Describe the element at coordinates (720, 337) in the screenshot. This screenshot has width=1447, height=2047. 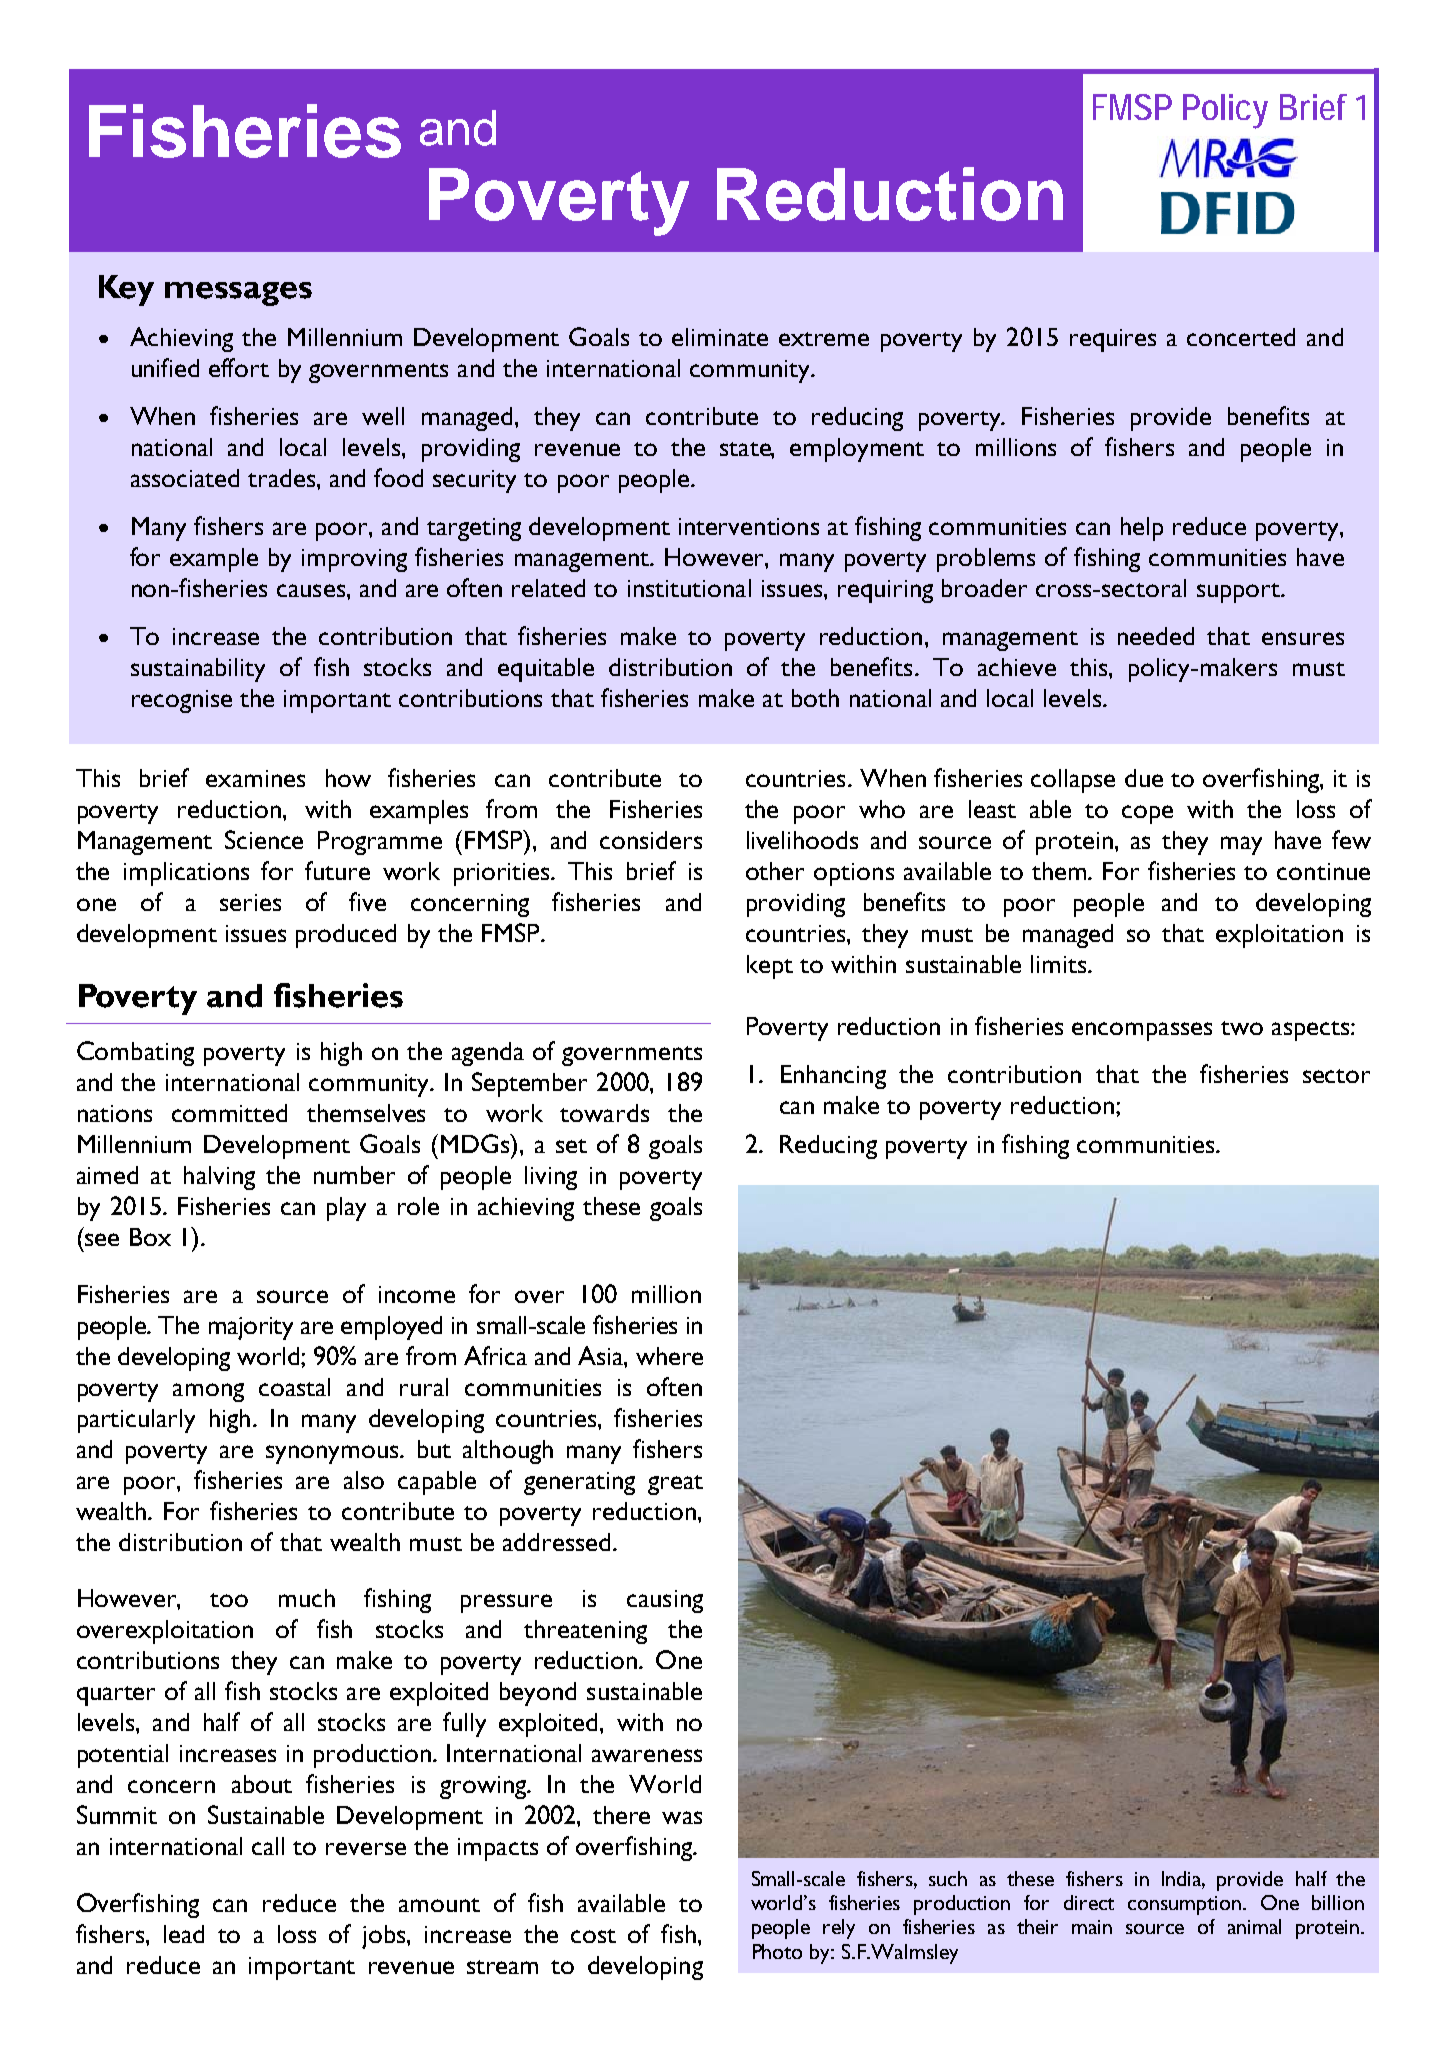
I see `eliminate` at that location.
